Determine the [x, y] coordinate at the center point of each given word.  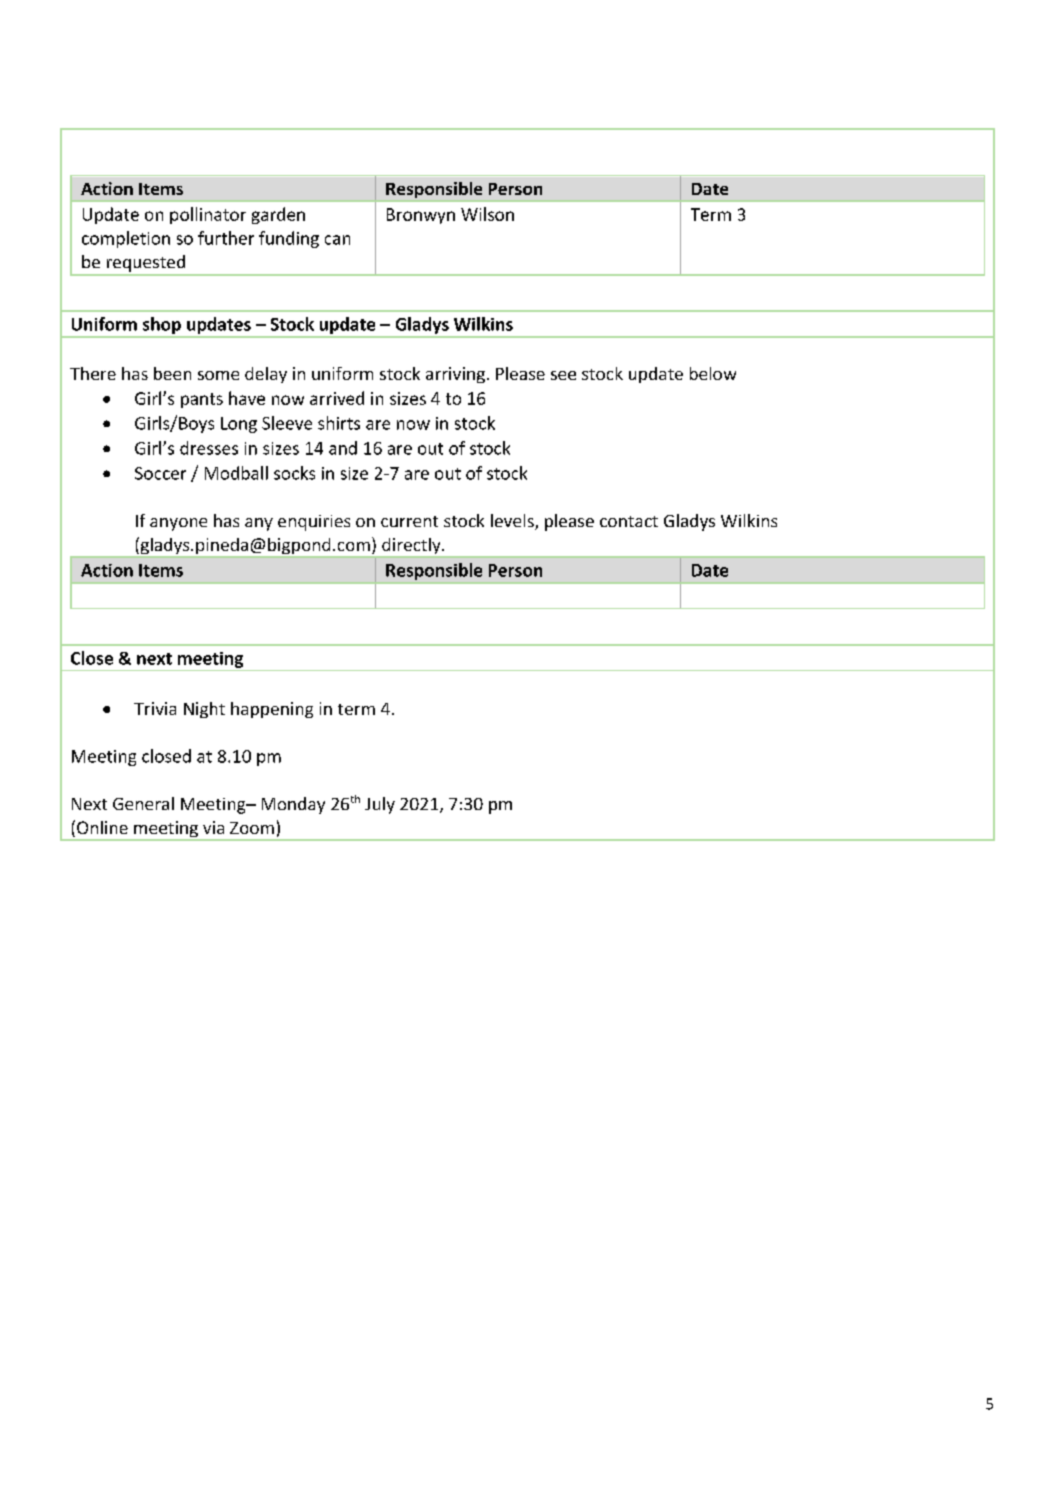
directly [411, 547]
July [380, 805]
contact [629, 521]
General [143, 803]
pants [202, 400]
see [563, 375]
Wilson [487, 214]
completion [126, 239]
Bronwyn [421, 216]
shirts [339, 423]
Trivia [155, 708]
